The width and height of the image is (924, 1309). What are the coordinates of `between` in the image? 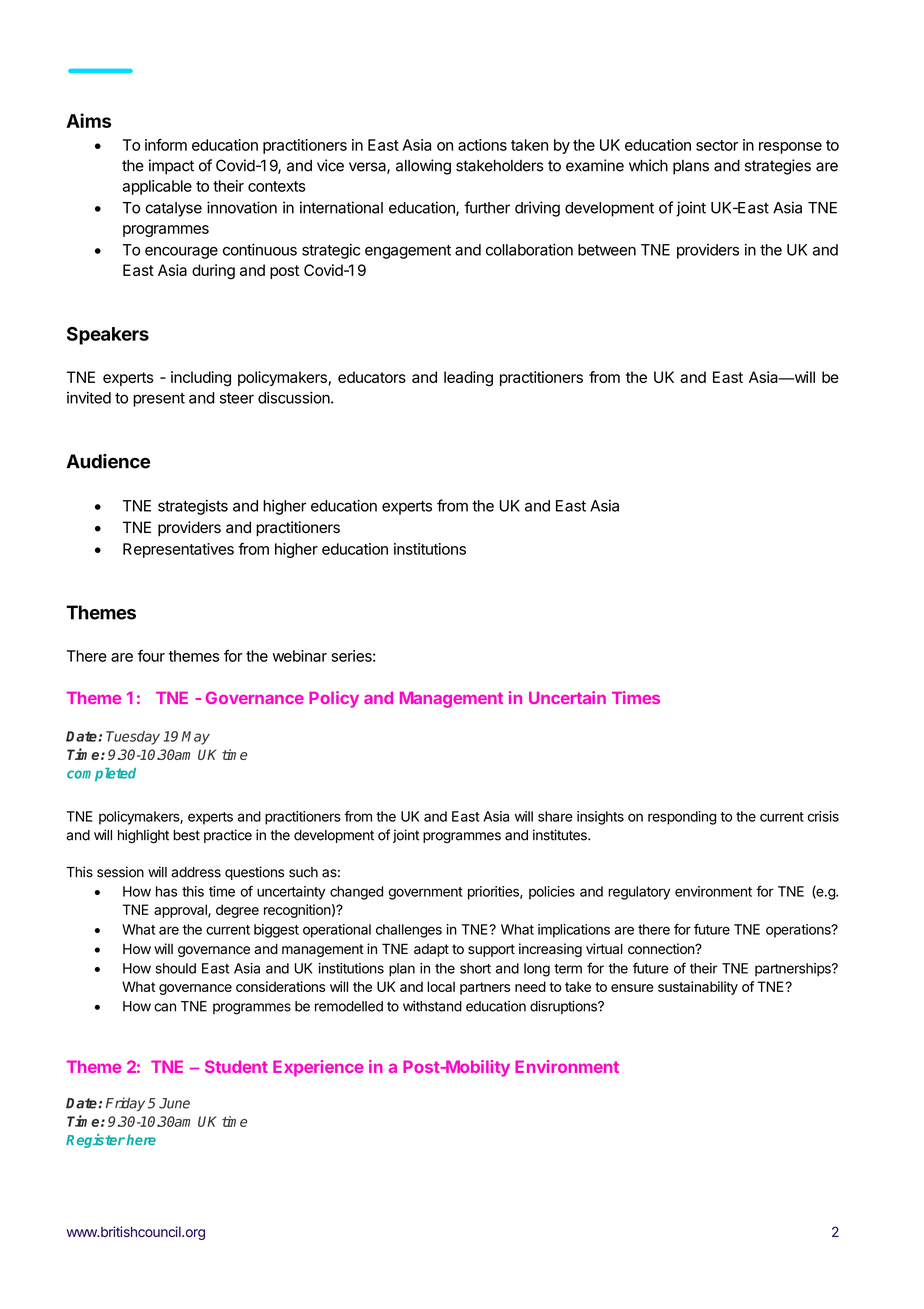 It's located at (607, 250).
